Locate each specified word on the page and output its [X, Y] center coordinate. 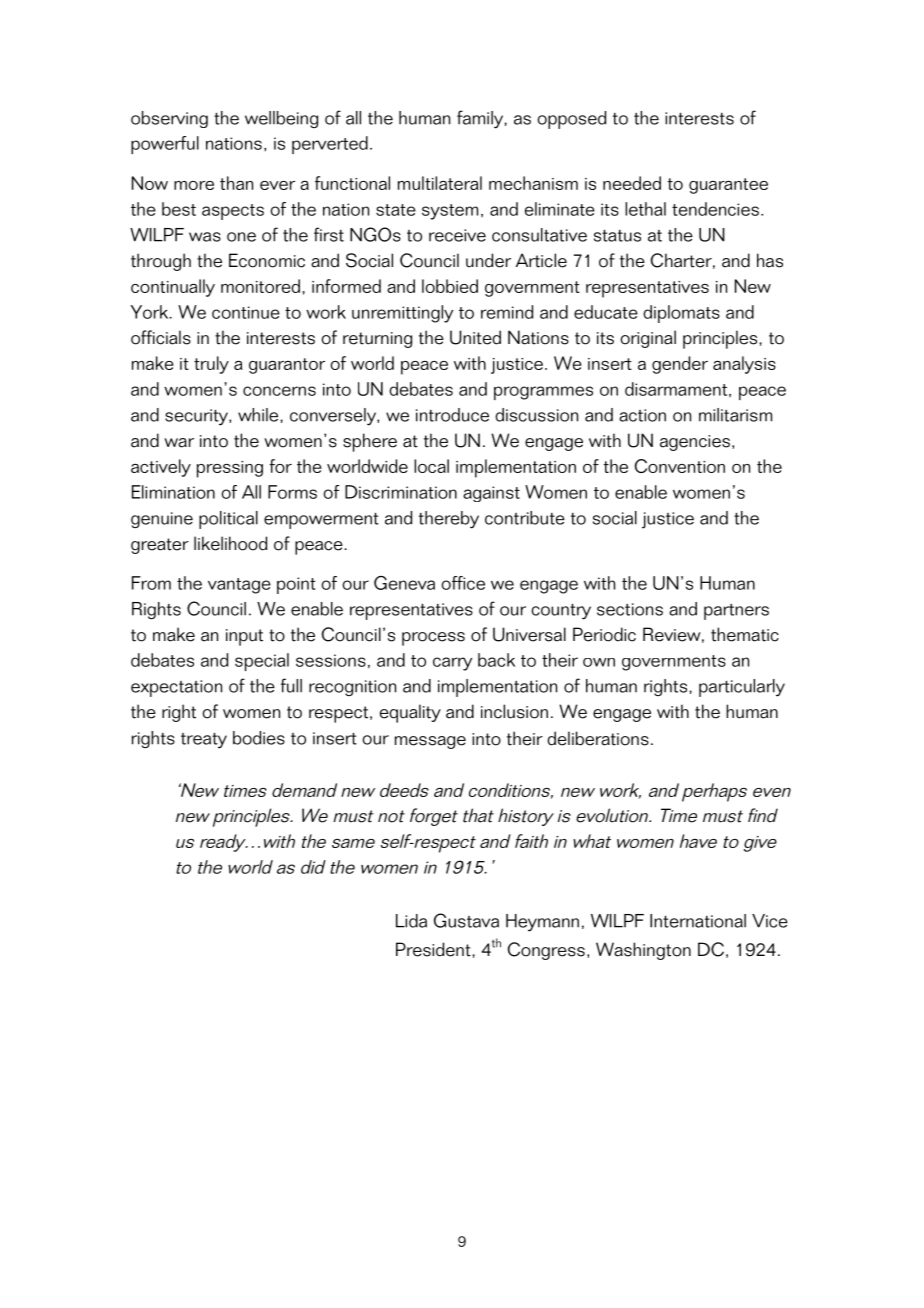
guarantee [728, 186]
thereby [449, 520]
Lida [411, 921]
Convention [680, 466]
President [434, 949]
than [236, 183]
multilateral [440, 183]
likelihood [230, 543]
